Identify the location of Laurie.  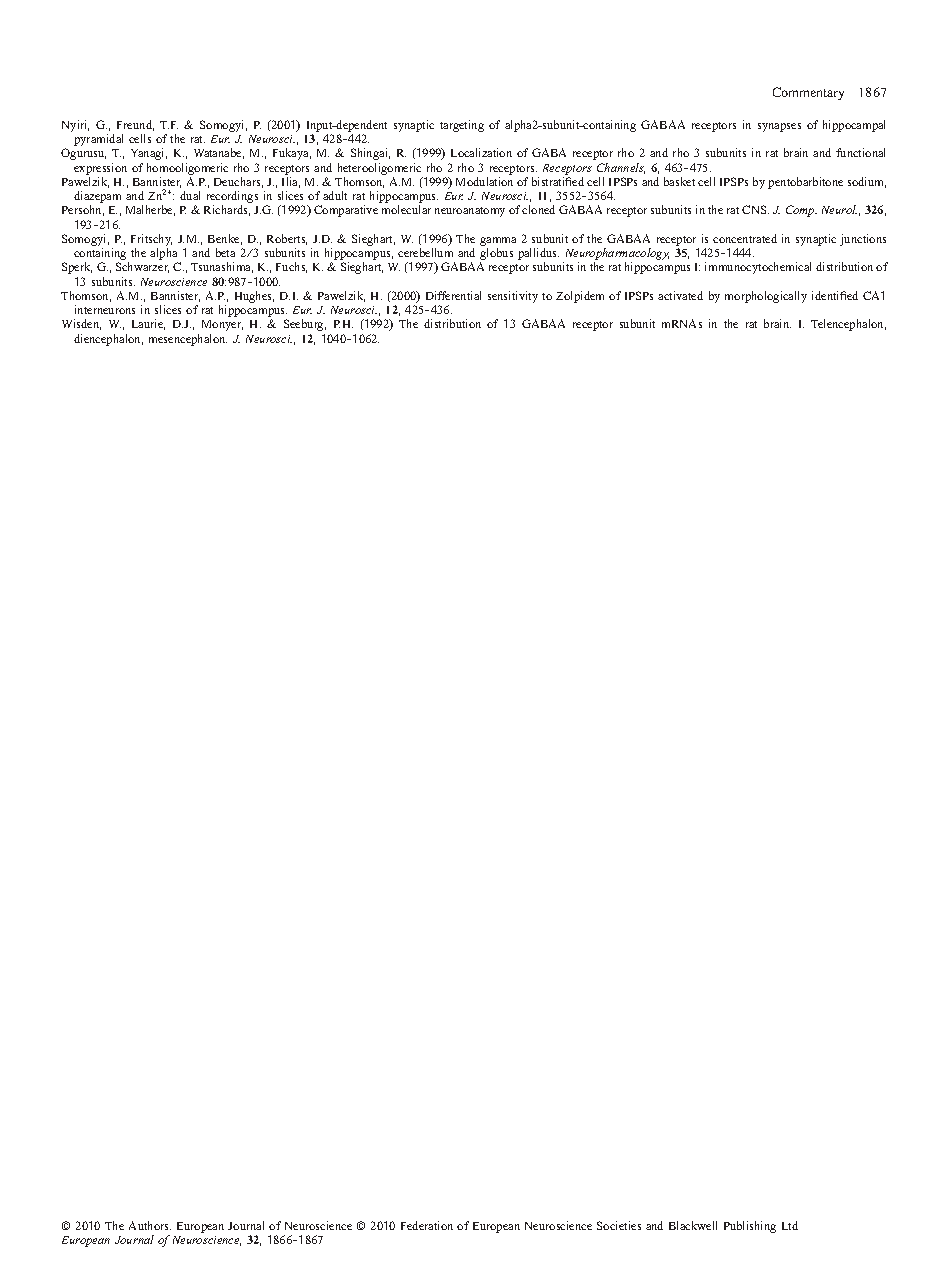
(148, 324).
